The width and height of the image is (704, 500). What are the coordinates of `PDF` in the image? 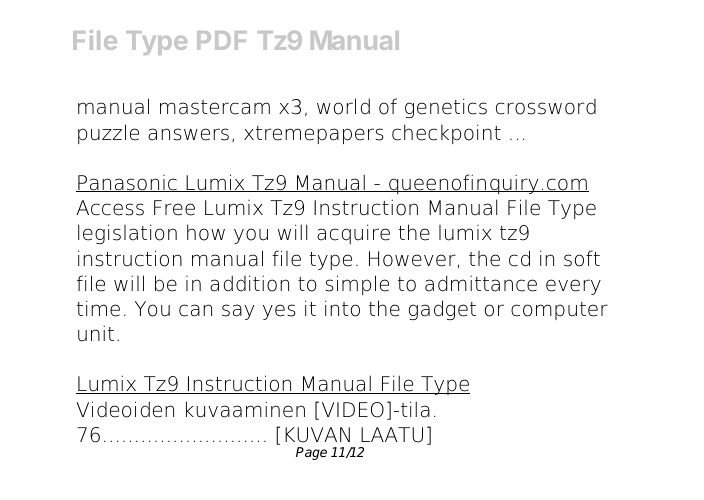 It's located at (222, 40).
